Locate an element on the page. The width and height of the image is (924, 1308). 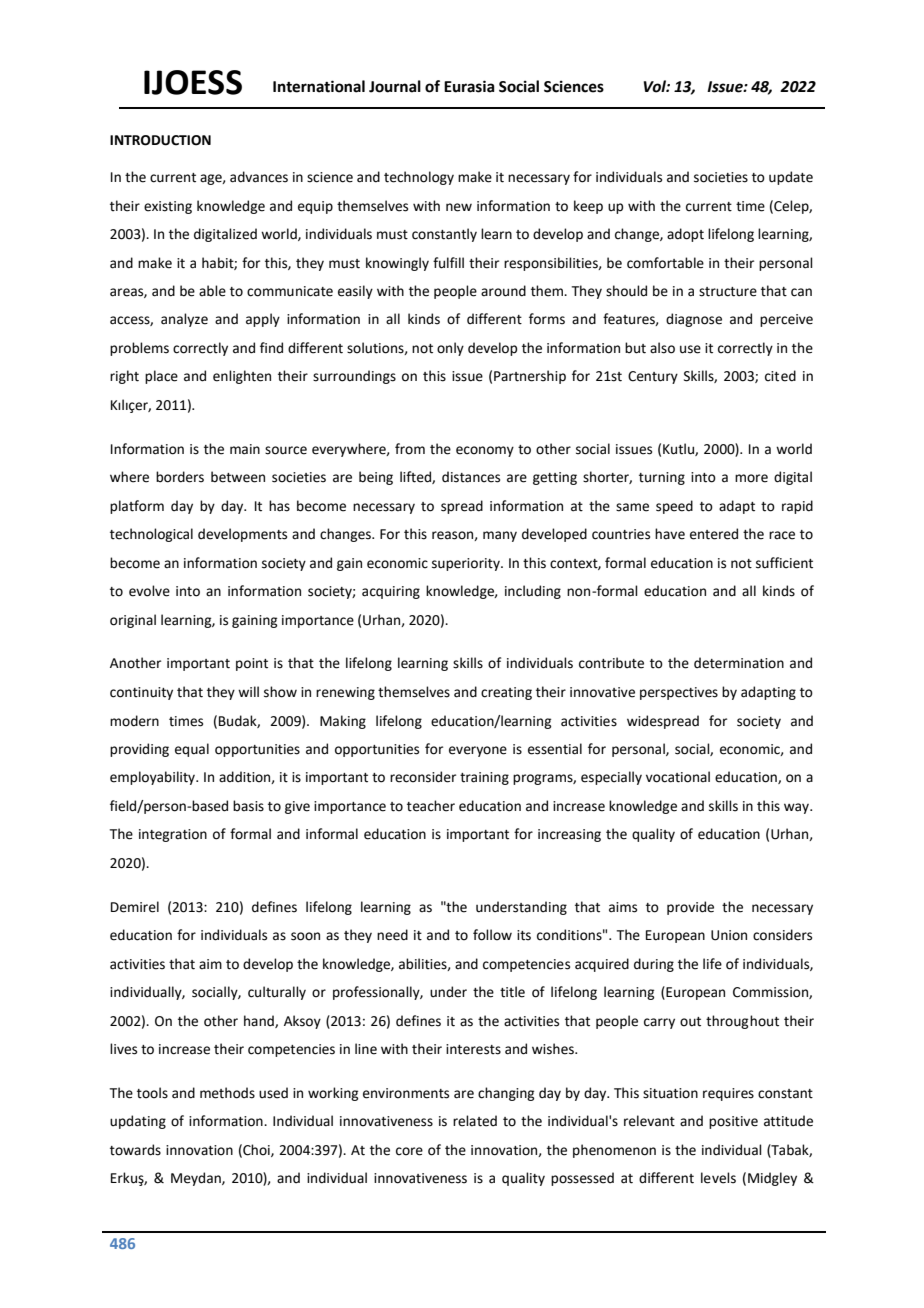
follow is located at coordinates (492, 935).
